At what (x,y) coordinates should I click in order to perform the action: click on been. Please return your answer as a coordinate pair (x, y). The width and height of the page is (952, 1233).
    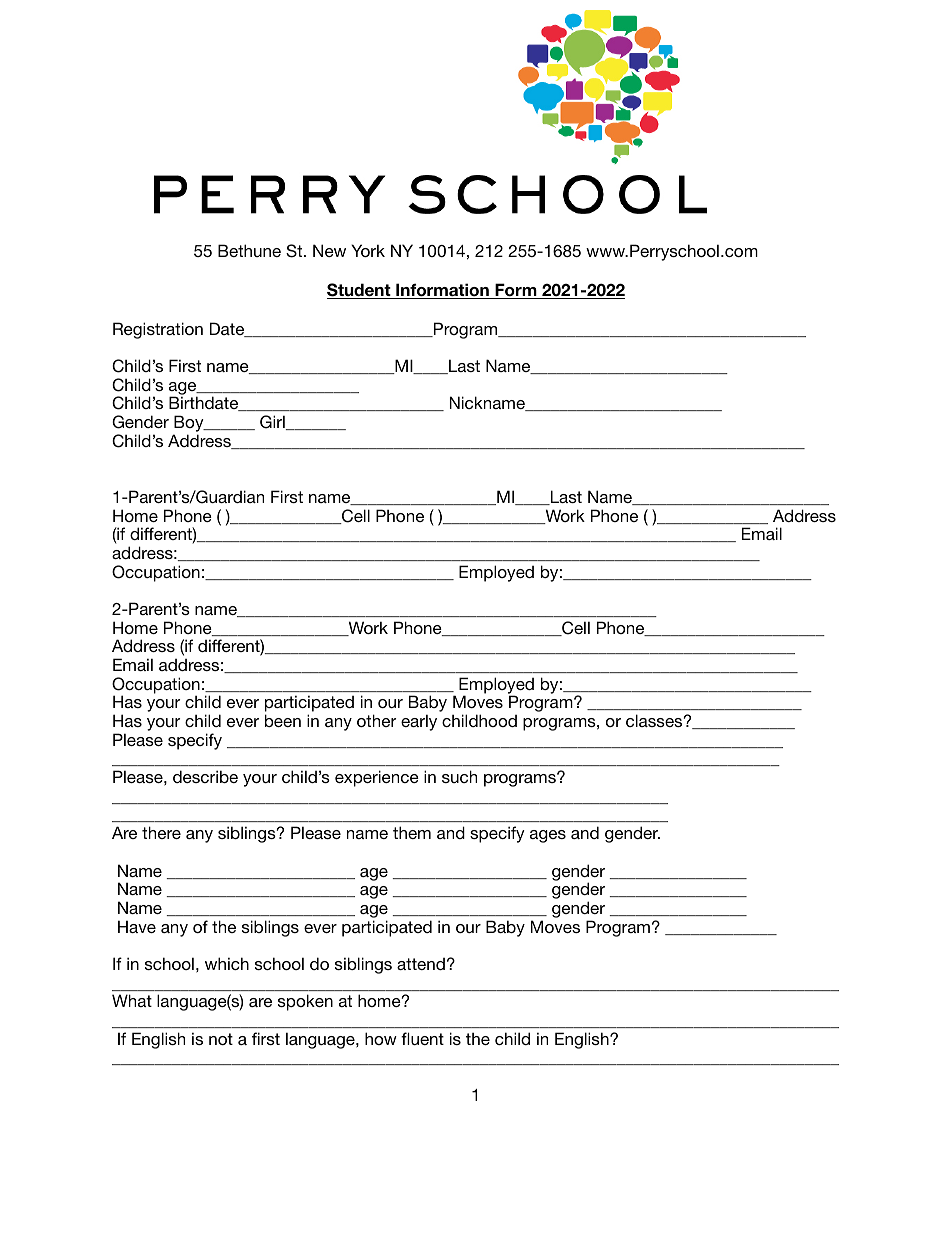
    Looking at the image, I should click on (283, 720).
